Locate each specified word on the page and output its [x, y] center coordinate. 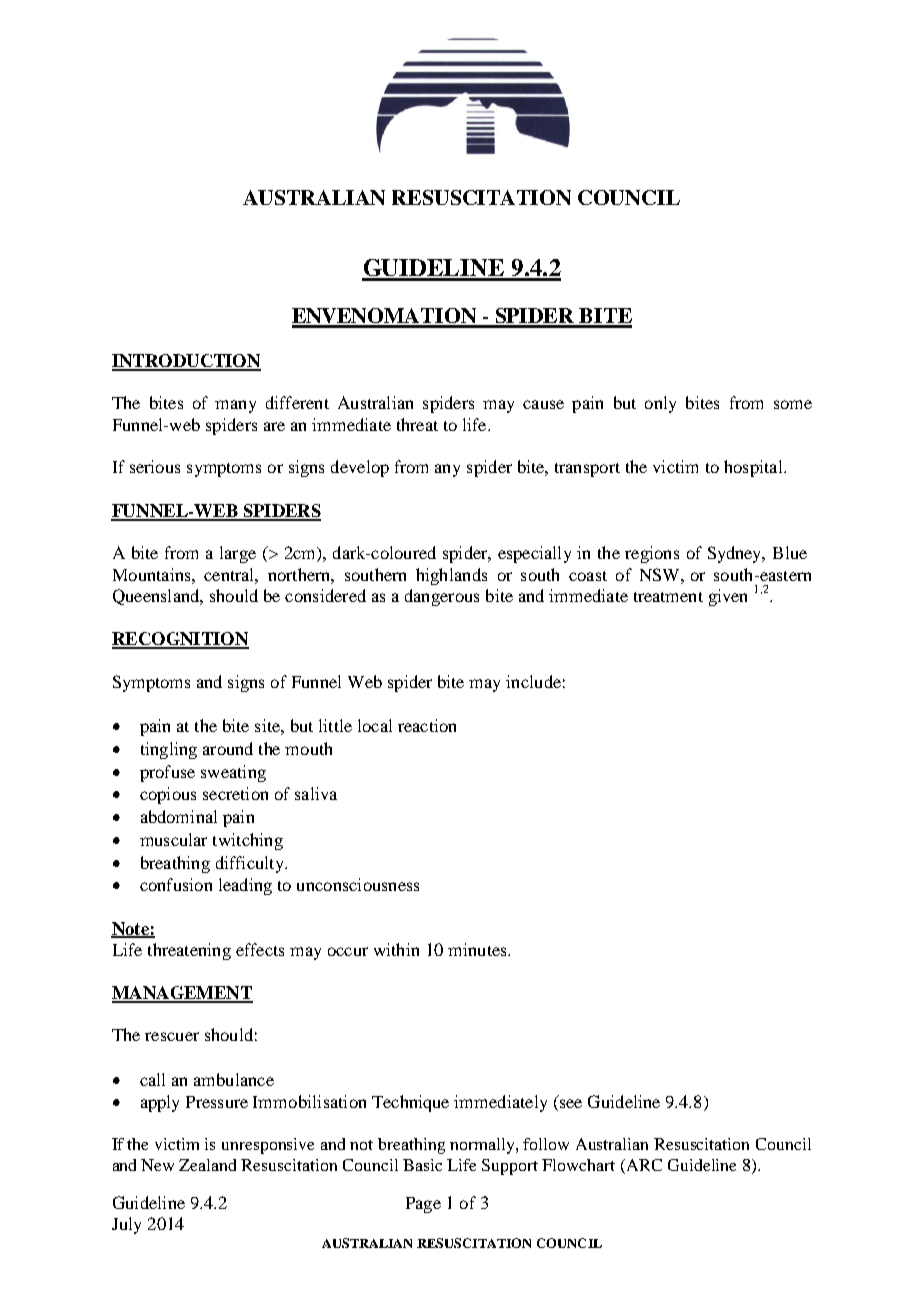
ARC [643, 1166]
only [660, 404]
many [235, 406]
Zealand [207, 1165]
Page [423, 1205]
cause [543, 404]
